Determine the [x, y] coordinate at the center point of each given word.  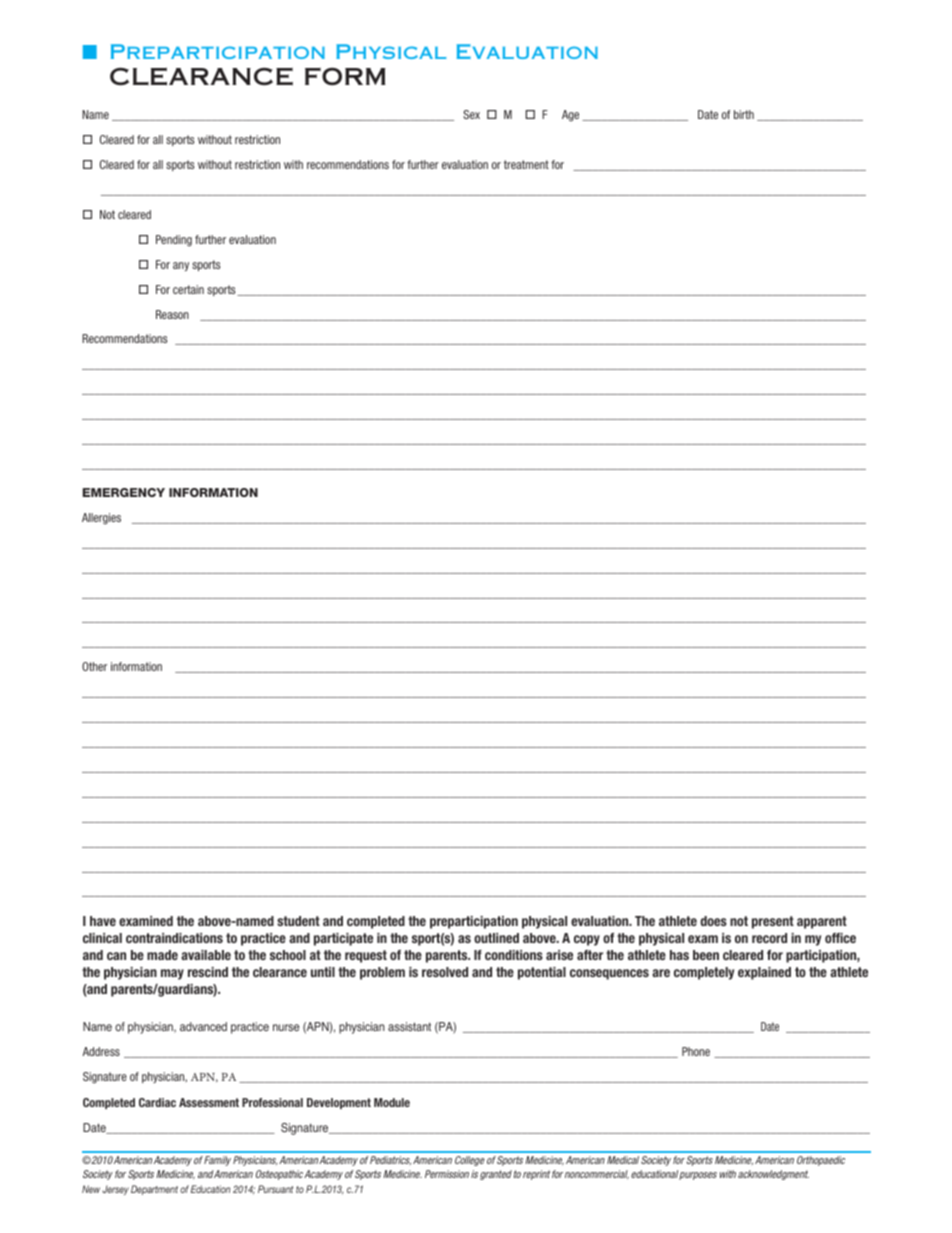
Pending [174, 241]
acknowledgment [773, 1175]
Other [94, 666]
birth [744, 114]
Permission [447, 1174]
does [713, 921]
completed [376, 922]
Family [217, 1161]
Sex [471, 114]
